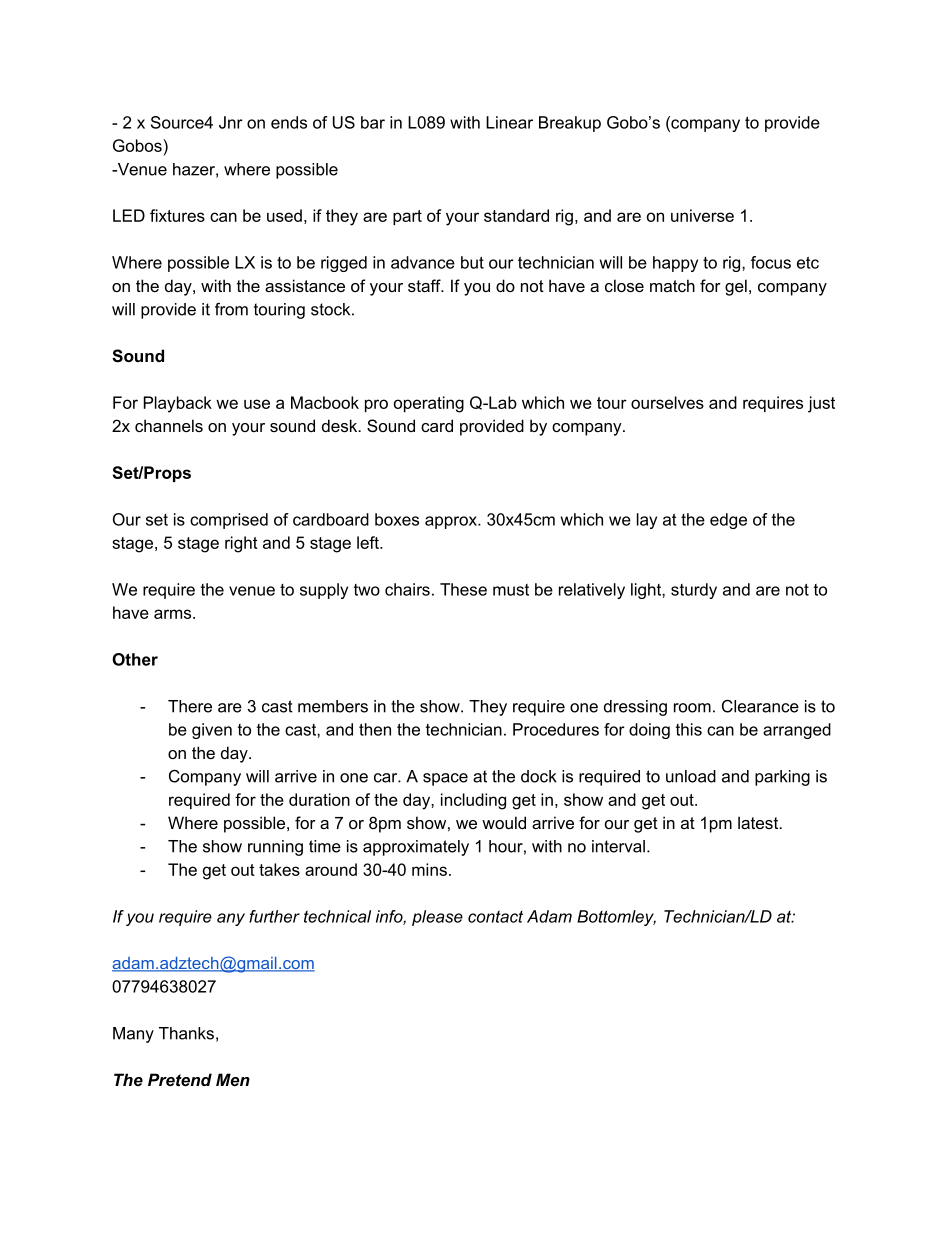 This screenshot has height=1233, width=952. Describe the element at coordinates (231, 122) in the screenshot. I see `Jnr` at that location.
